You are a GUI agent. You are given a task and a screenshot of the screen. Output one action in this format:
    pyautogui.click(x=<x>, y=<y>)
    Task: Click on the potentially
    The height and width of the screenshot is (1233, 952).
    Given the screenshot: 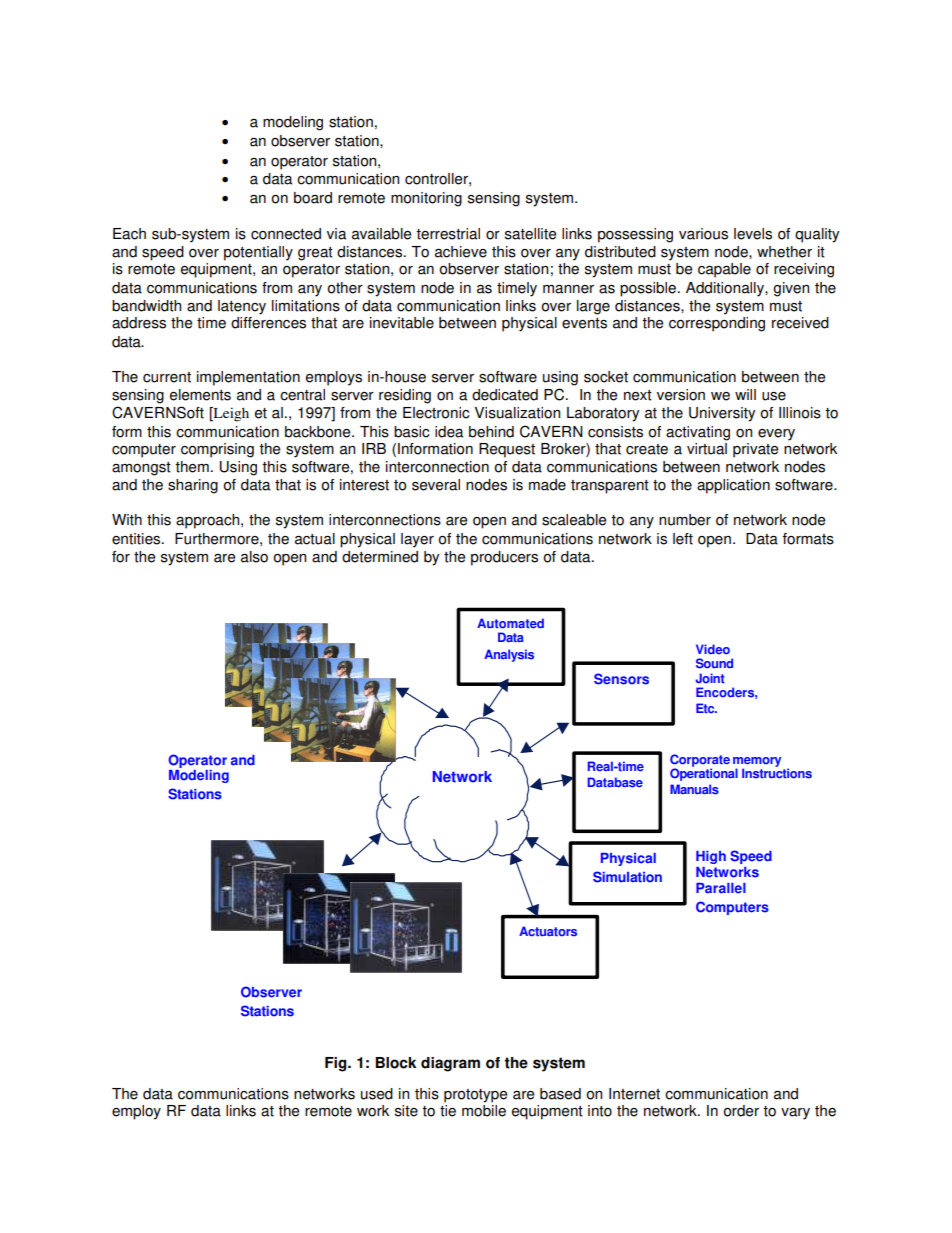 What is the action you would take?
    pyautogui.click(x=258, y=253)
